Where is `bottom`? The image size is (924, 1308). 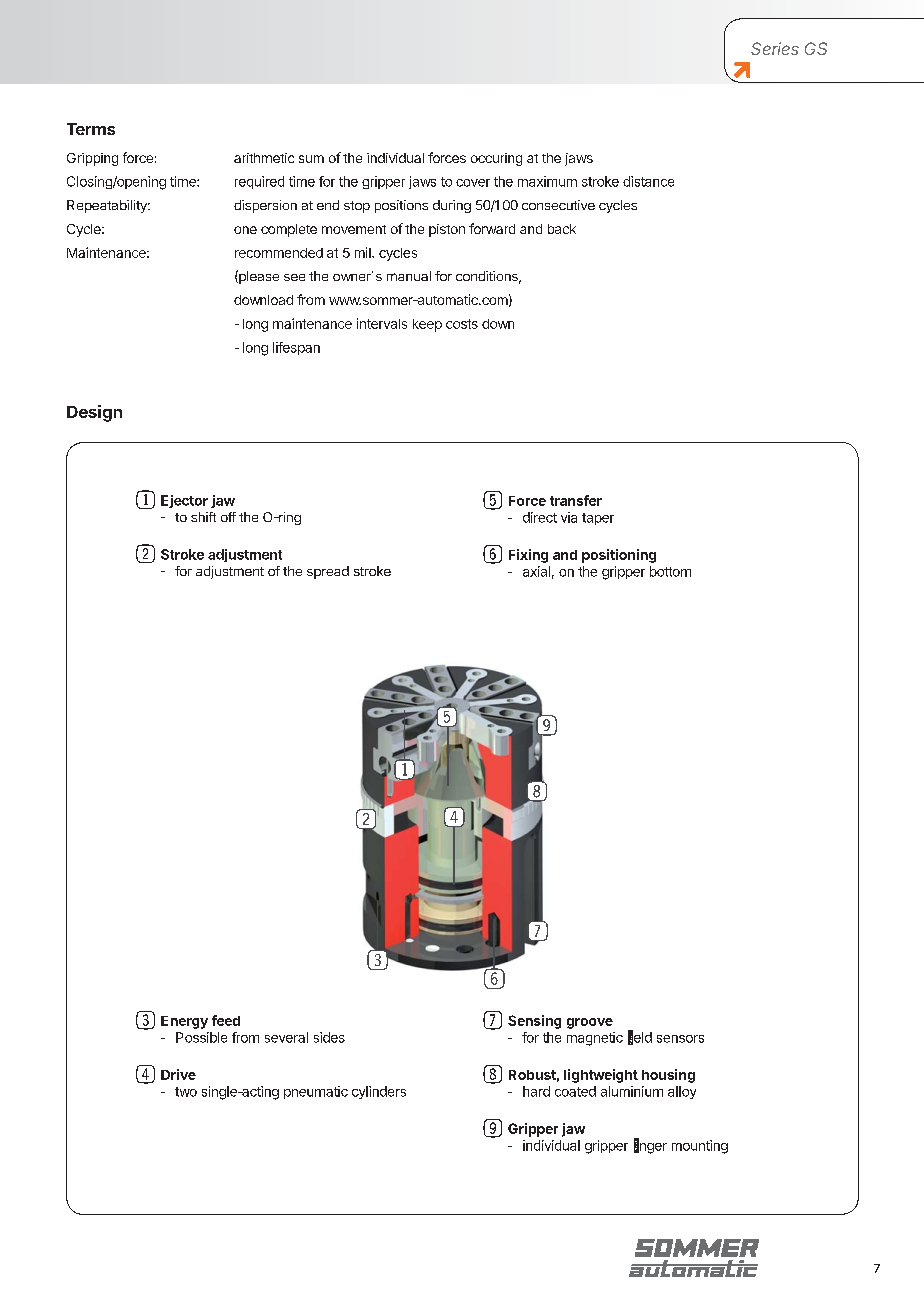 bottom is located at coordinates (670, 571).
